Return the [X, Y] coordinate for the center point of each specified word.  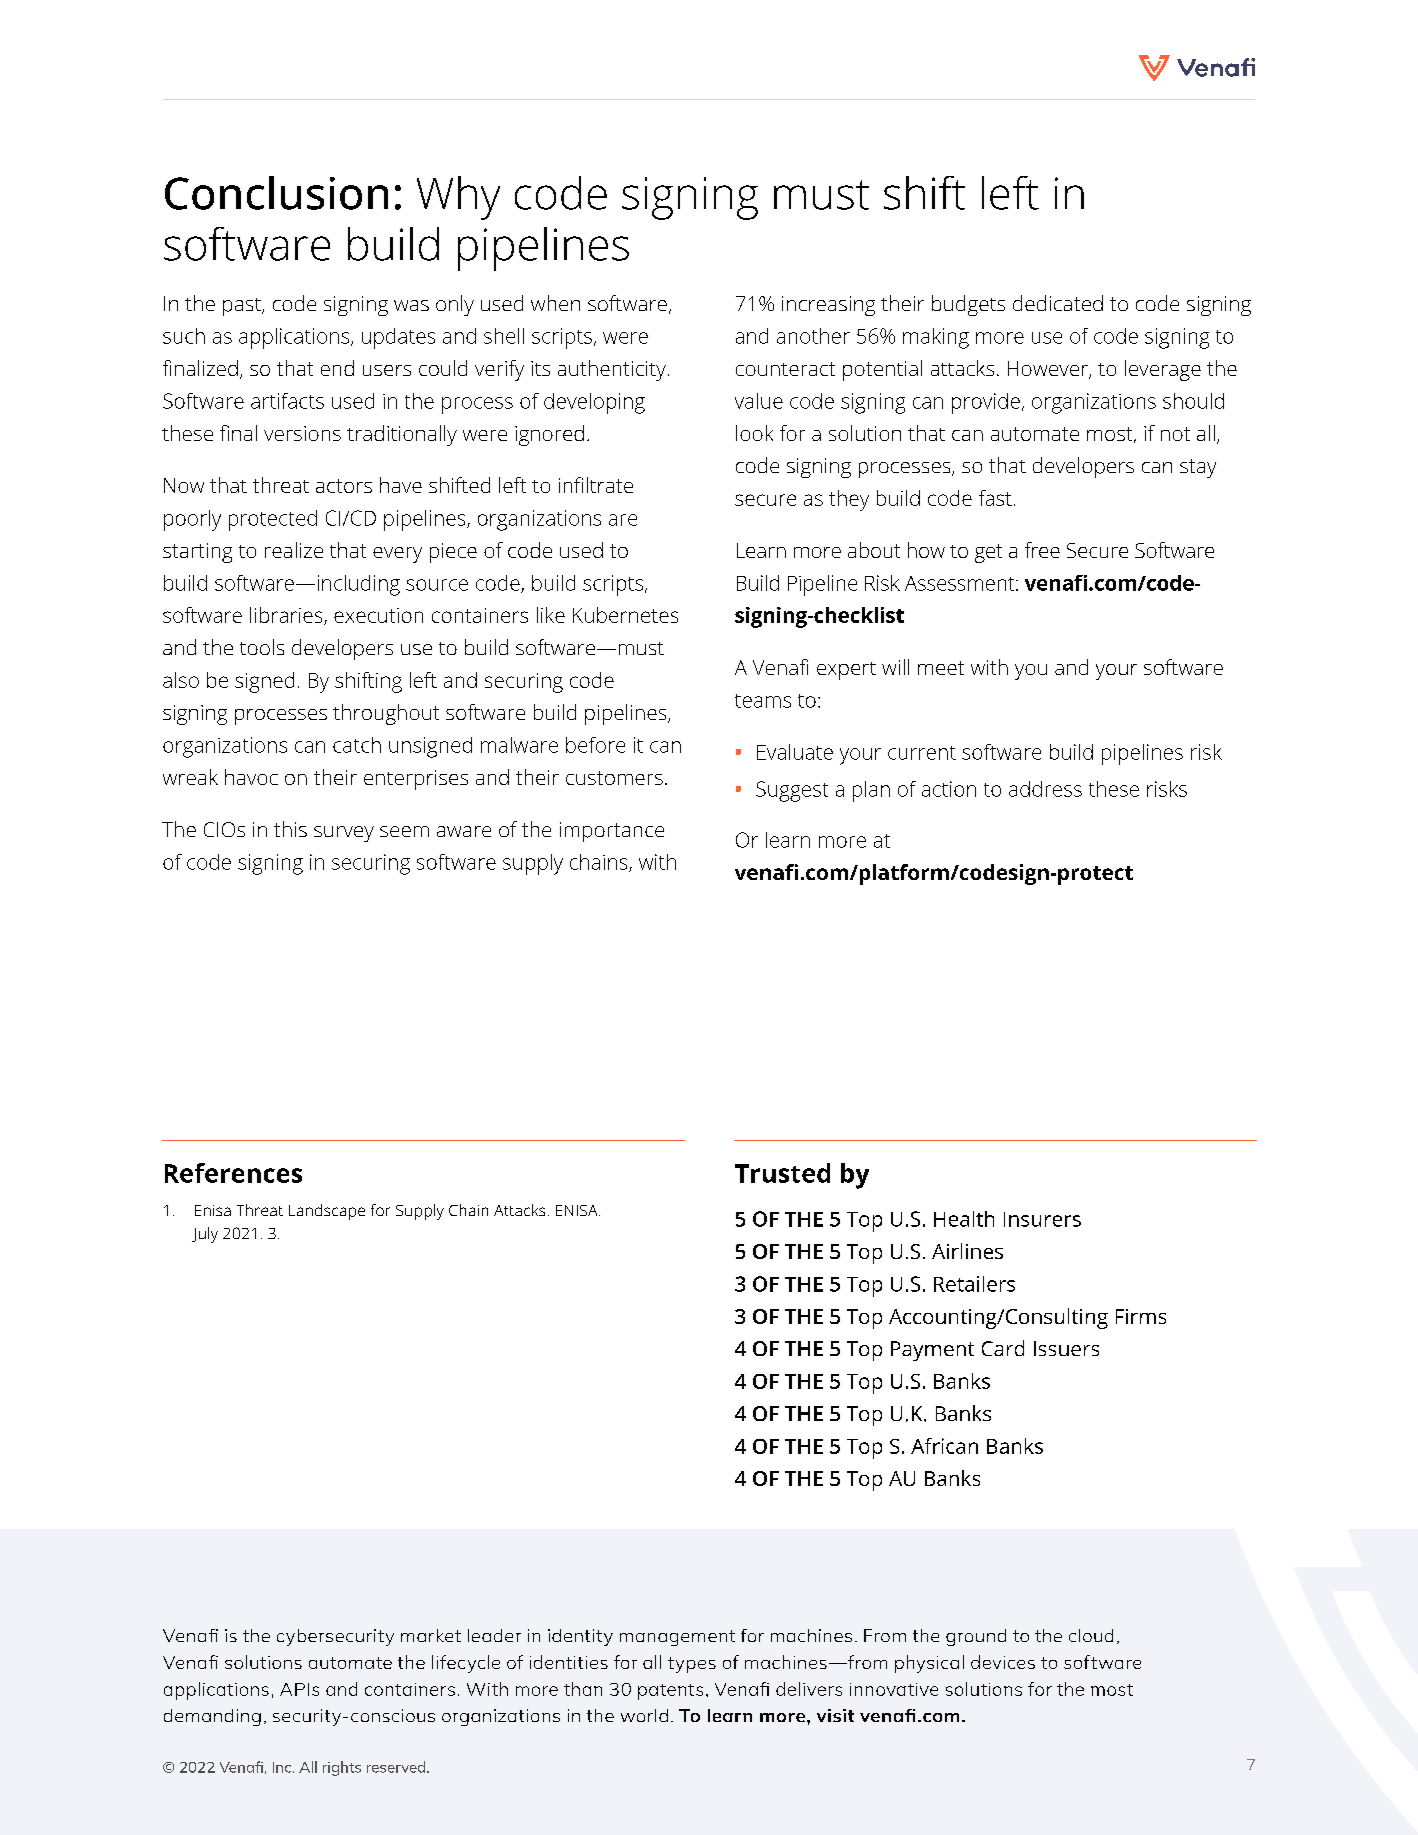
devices [1003, 1662]
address [1045, 789]
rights [342, 1768]
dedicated [1058, 303]
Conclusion [276, 193]
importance [612, 832]
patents [670, 1692]
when [555, 303]
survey [344, 834]
